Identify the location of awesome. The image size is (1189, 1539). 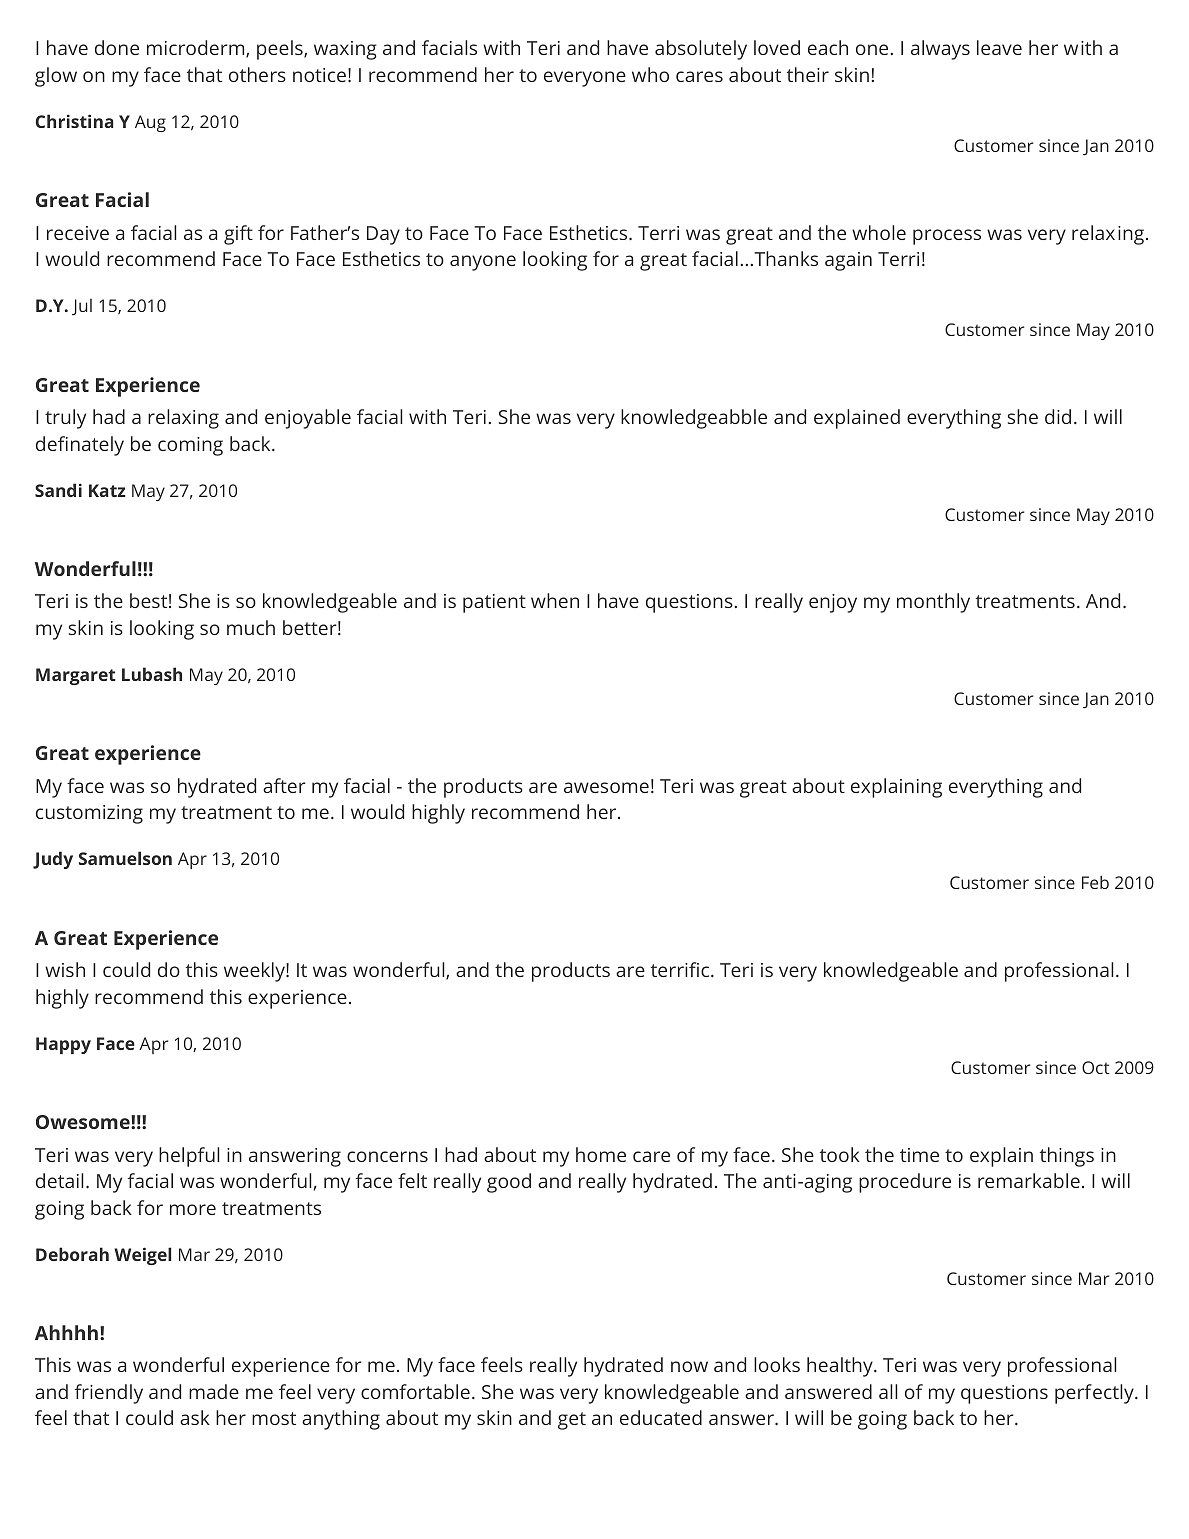
(606, 787).
